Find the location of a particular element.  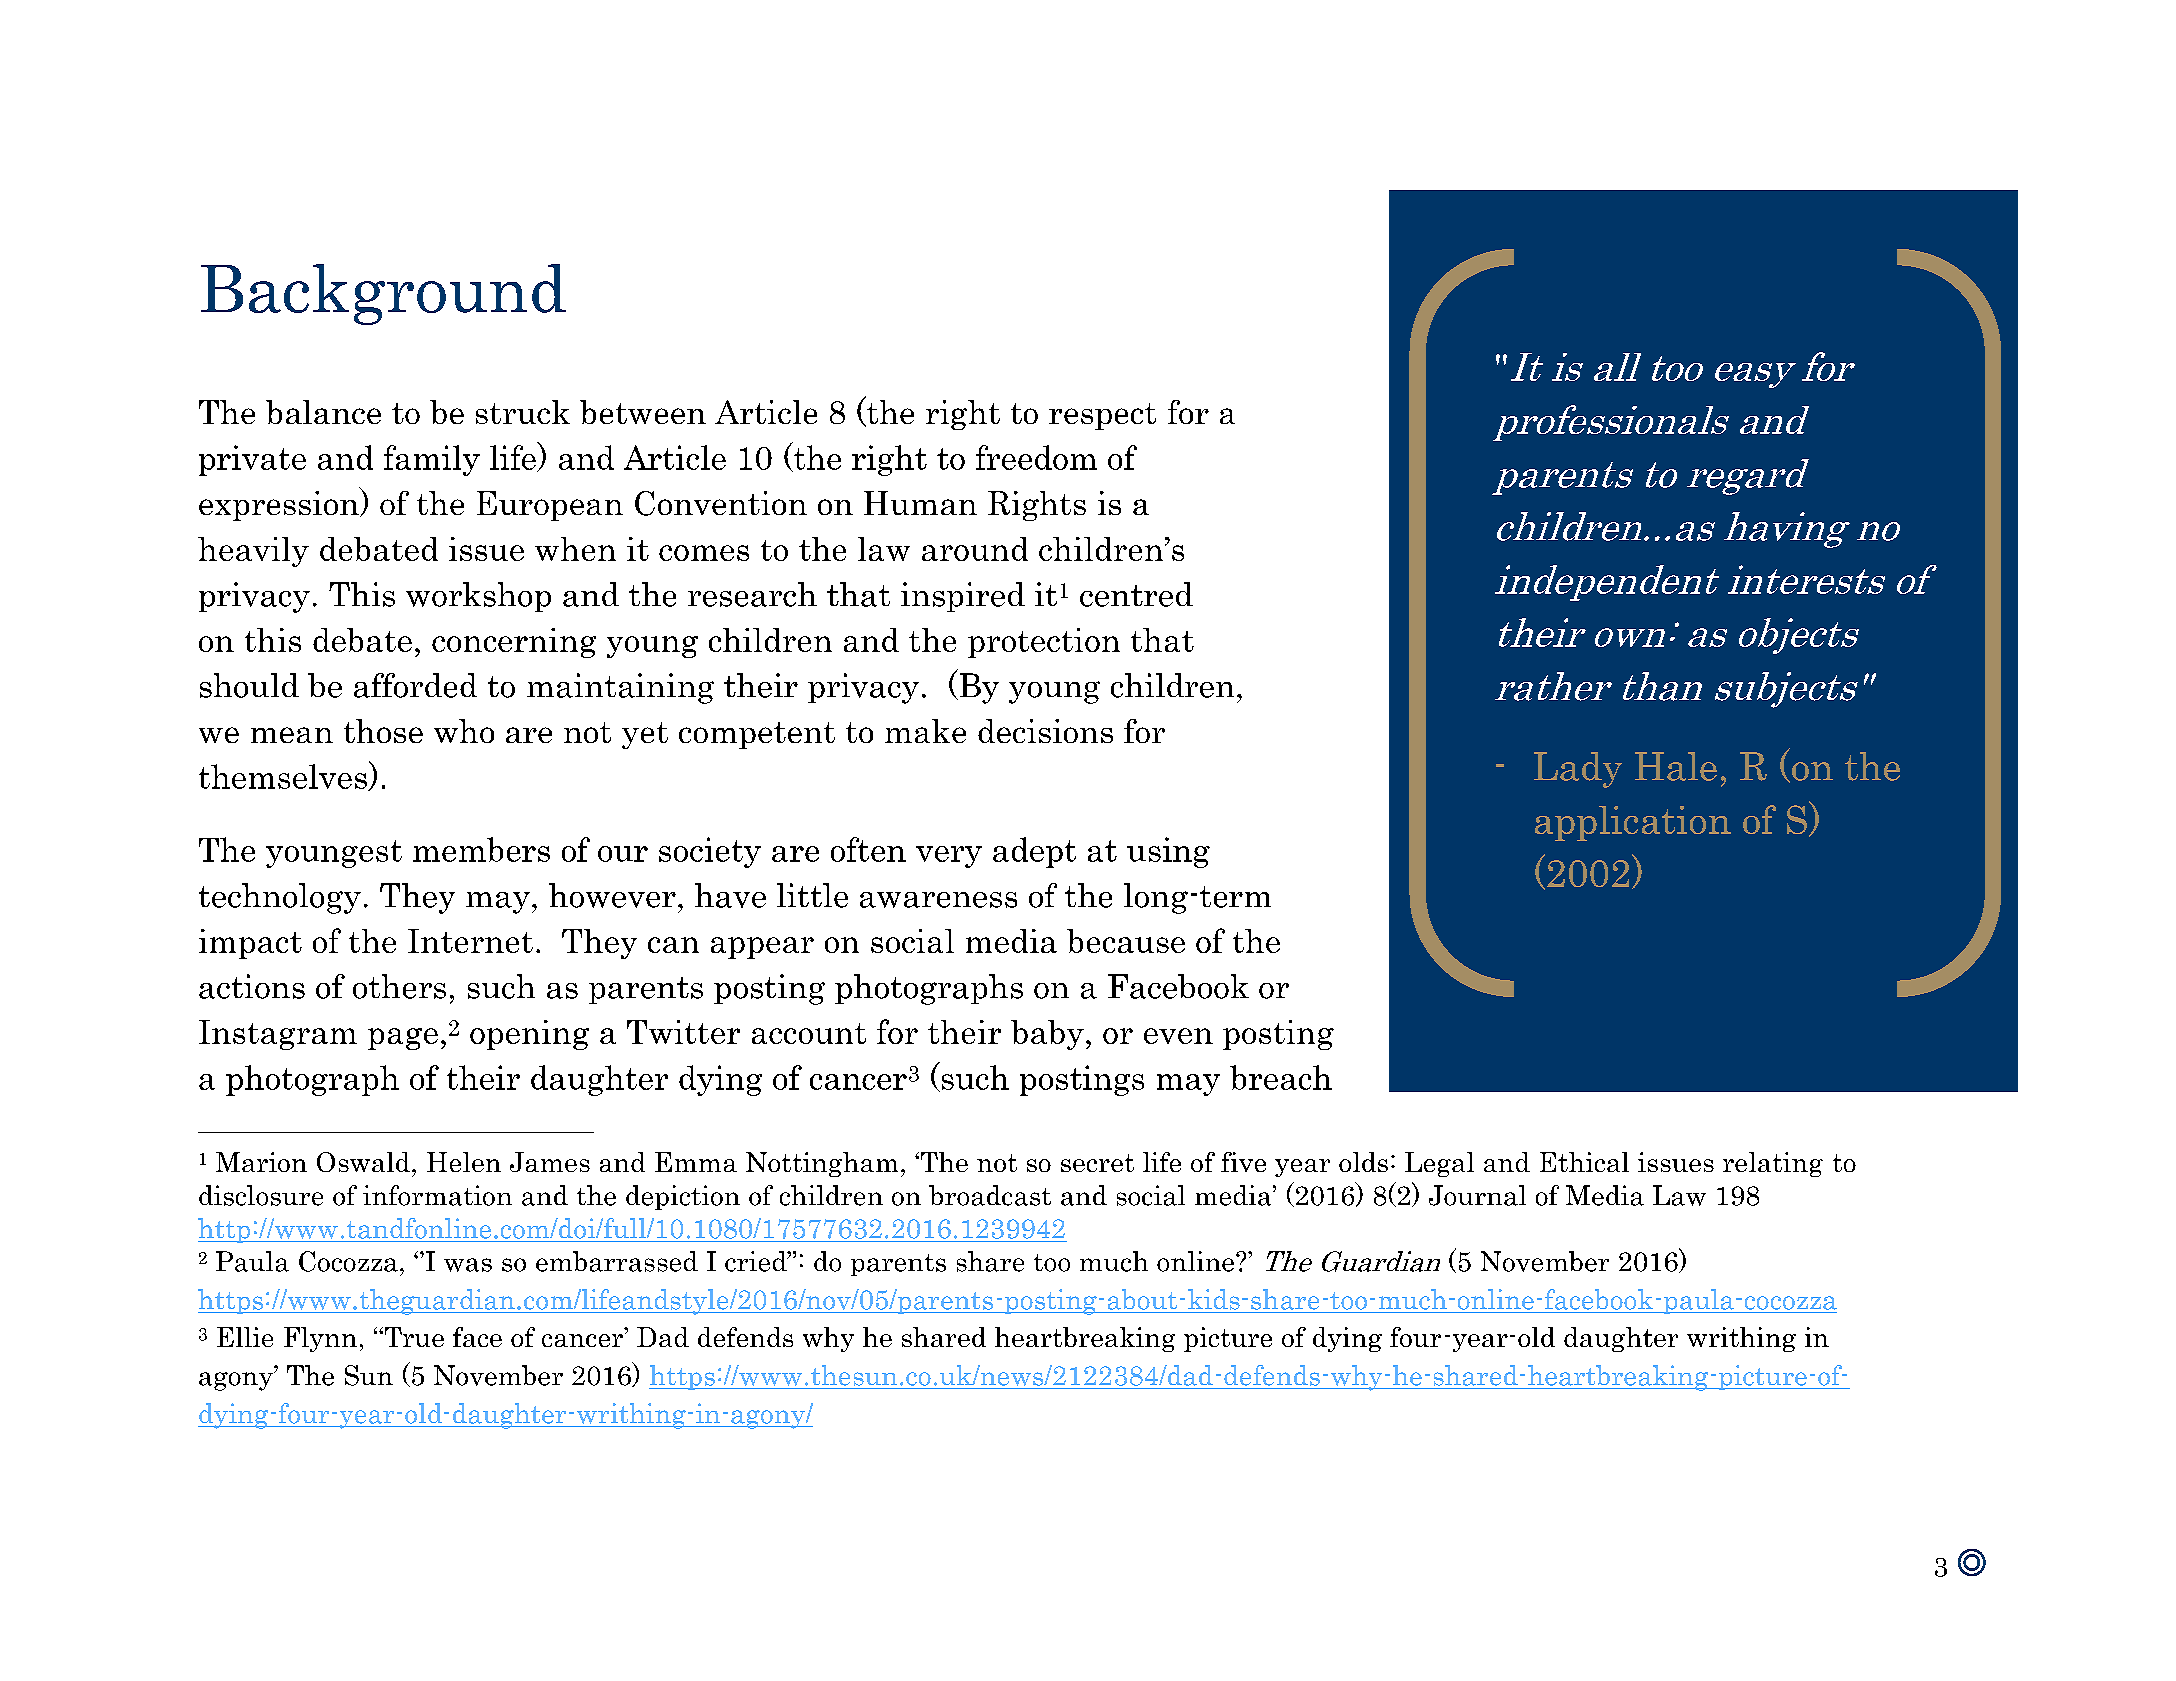

adept is located at coordinates (1034, 852).
